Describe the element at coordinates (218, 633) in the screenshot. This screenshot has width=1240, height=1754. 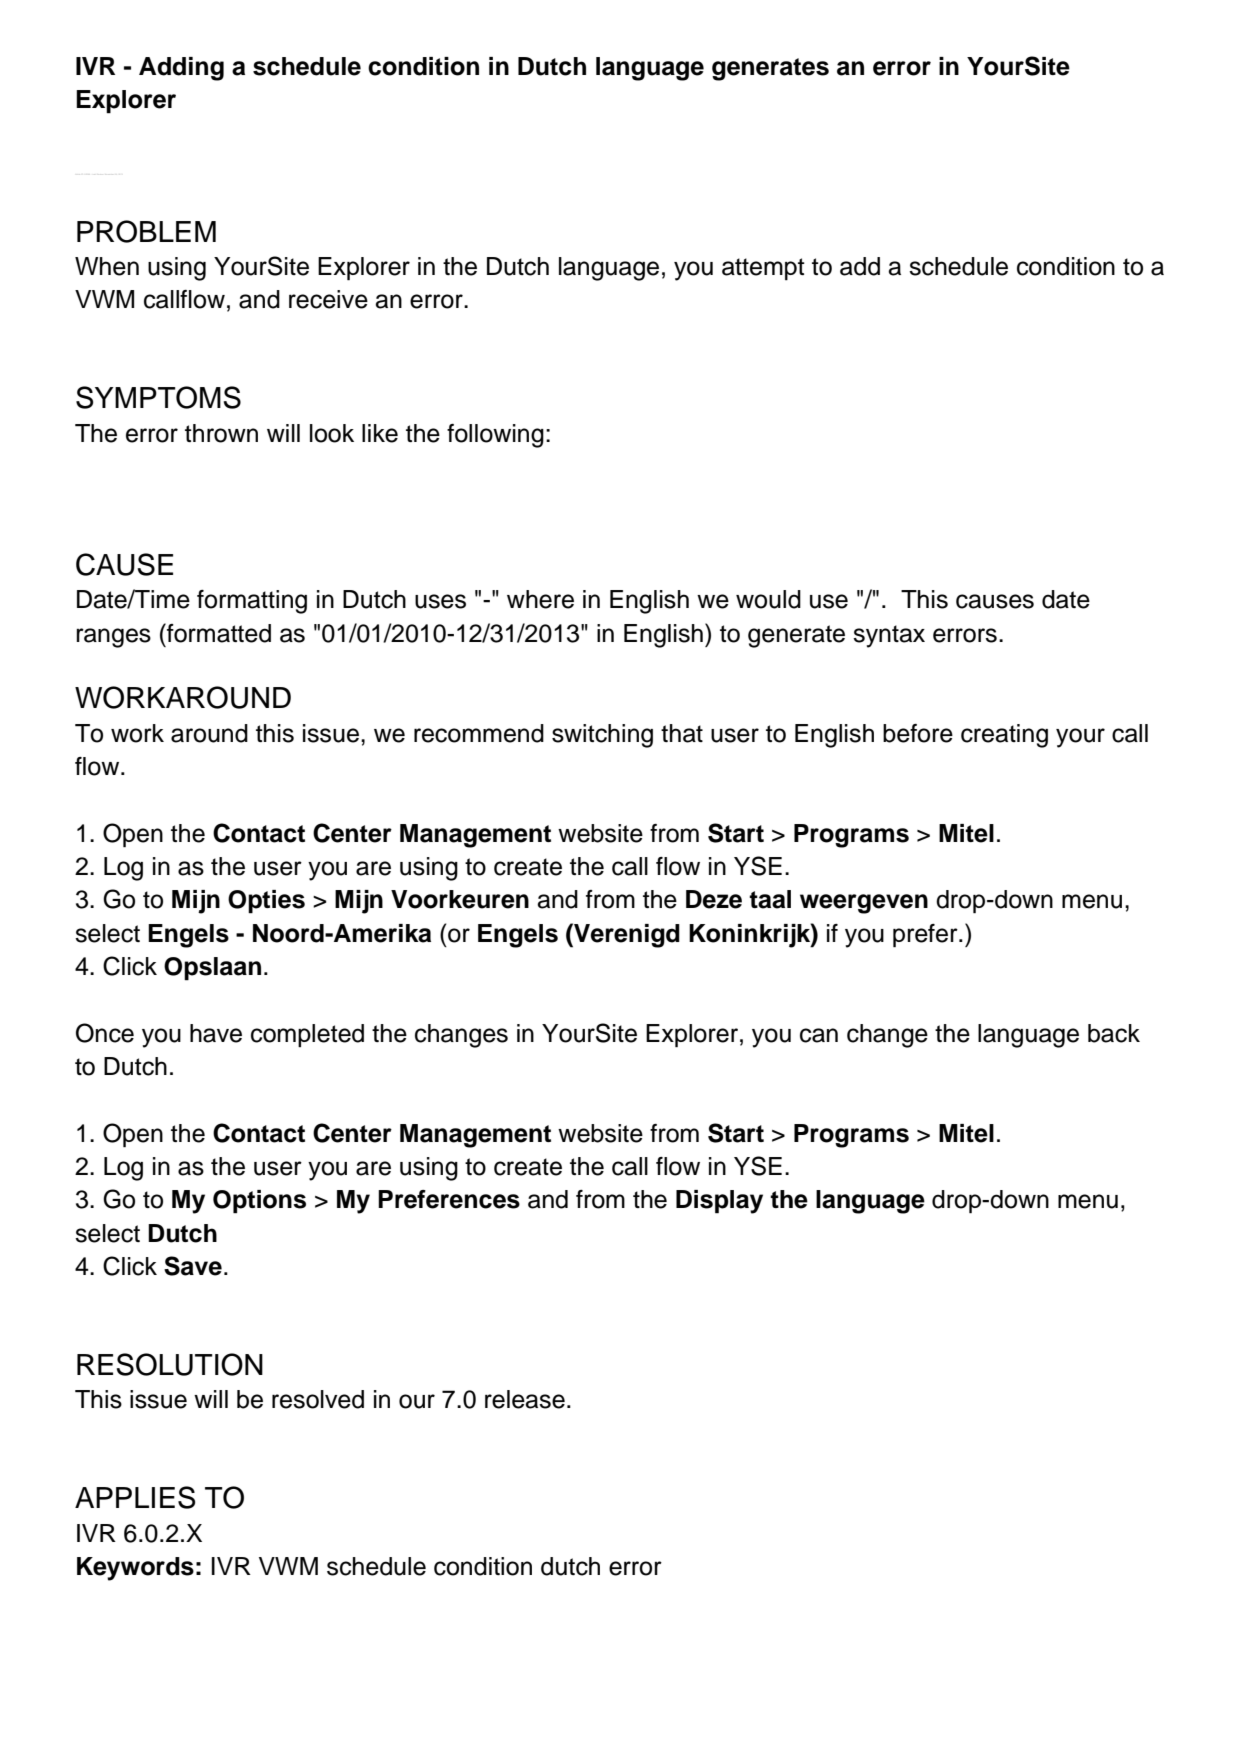
I see `formatted` at that location.
